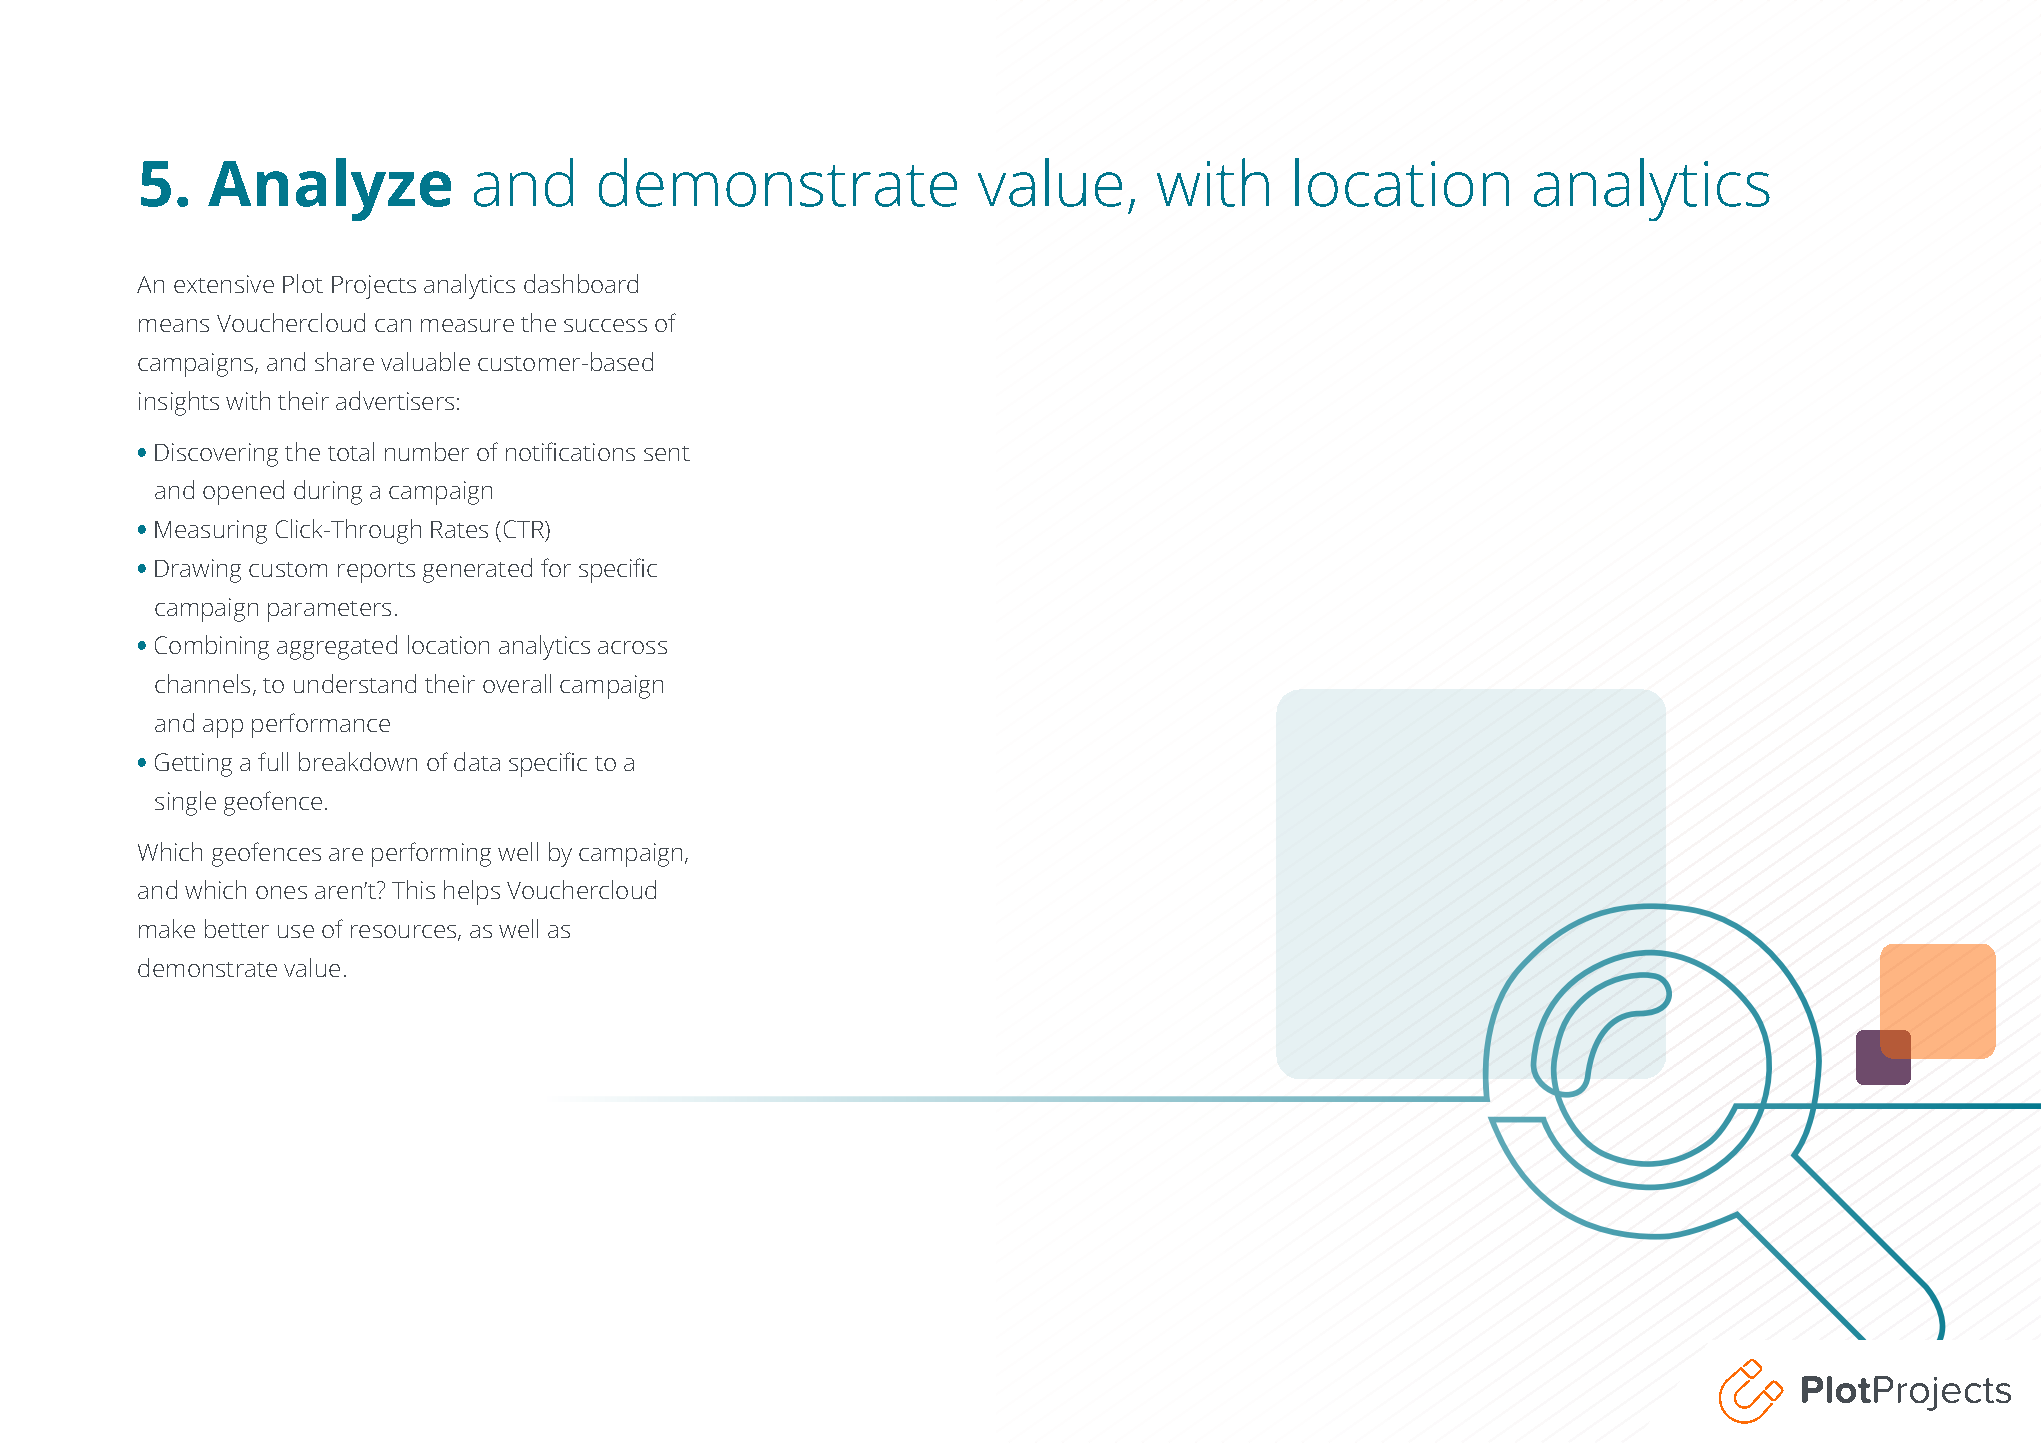 The height and width of the page is (1443, 2041). What do you see at coordinates (413, 889) in the page?
I see `This` at bounding box center [413, 889].
